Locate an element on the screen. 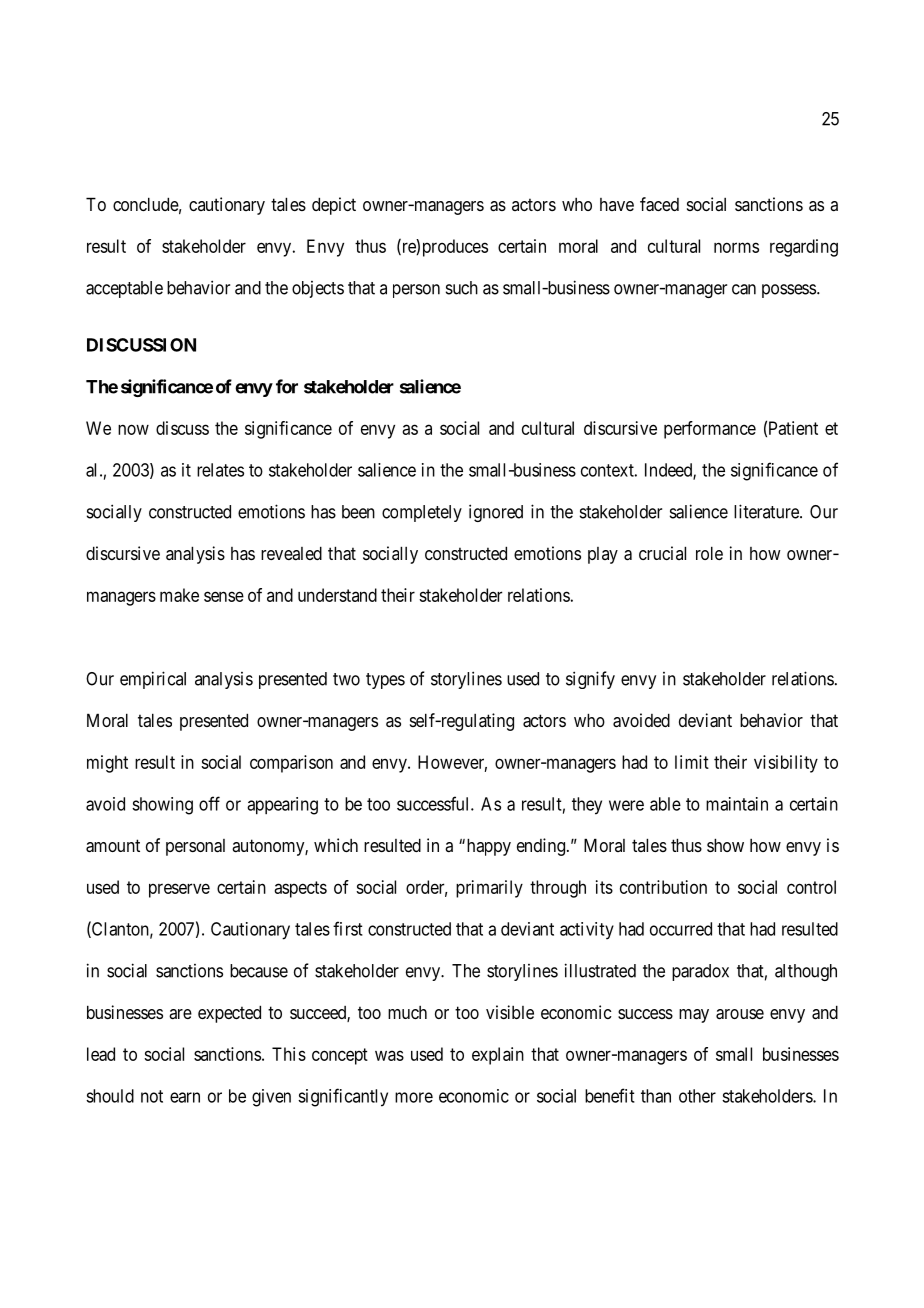 Image resolution: width=924 pixels, height=1308 pixels. performance is located at coordinates (710, 430).
